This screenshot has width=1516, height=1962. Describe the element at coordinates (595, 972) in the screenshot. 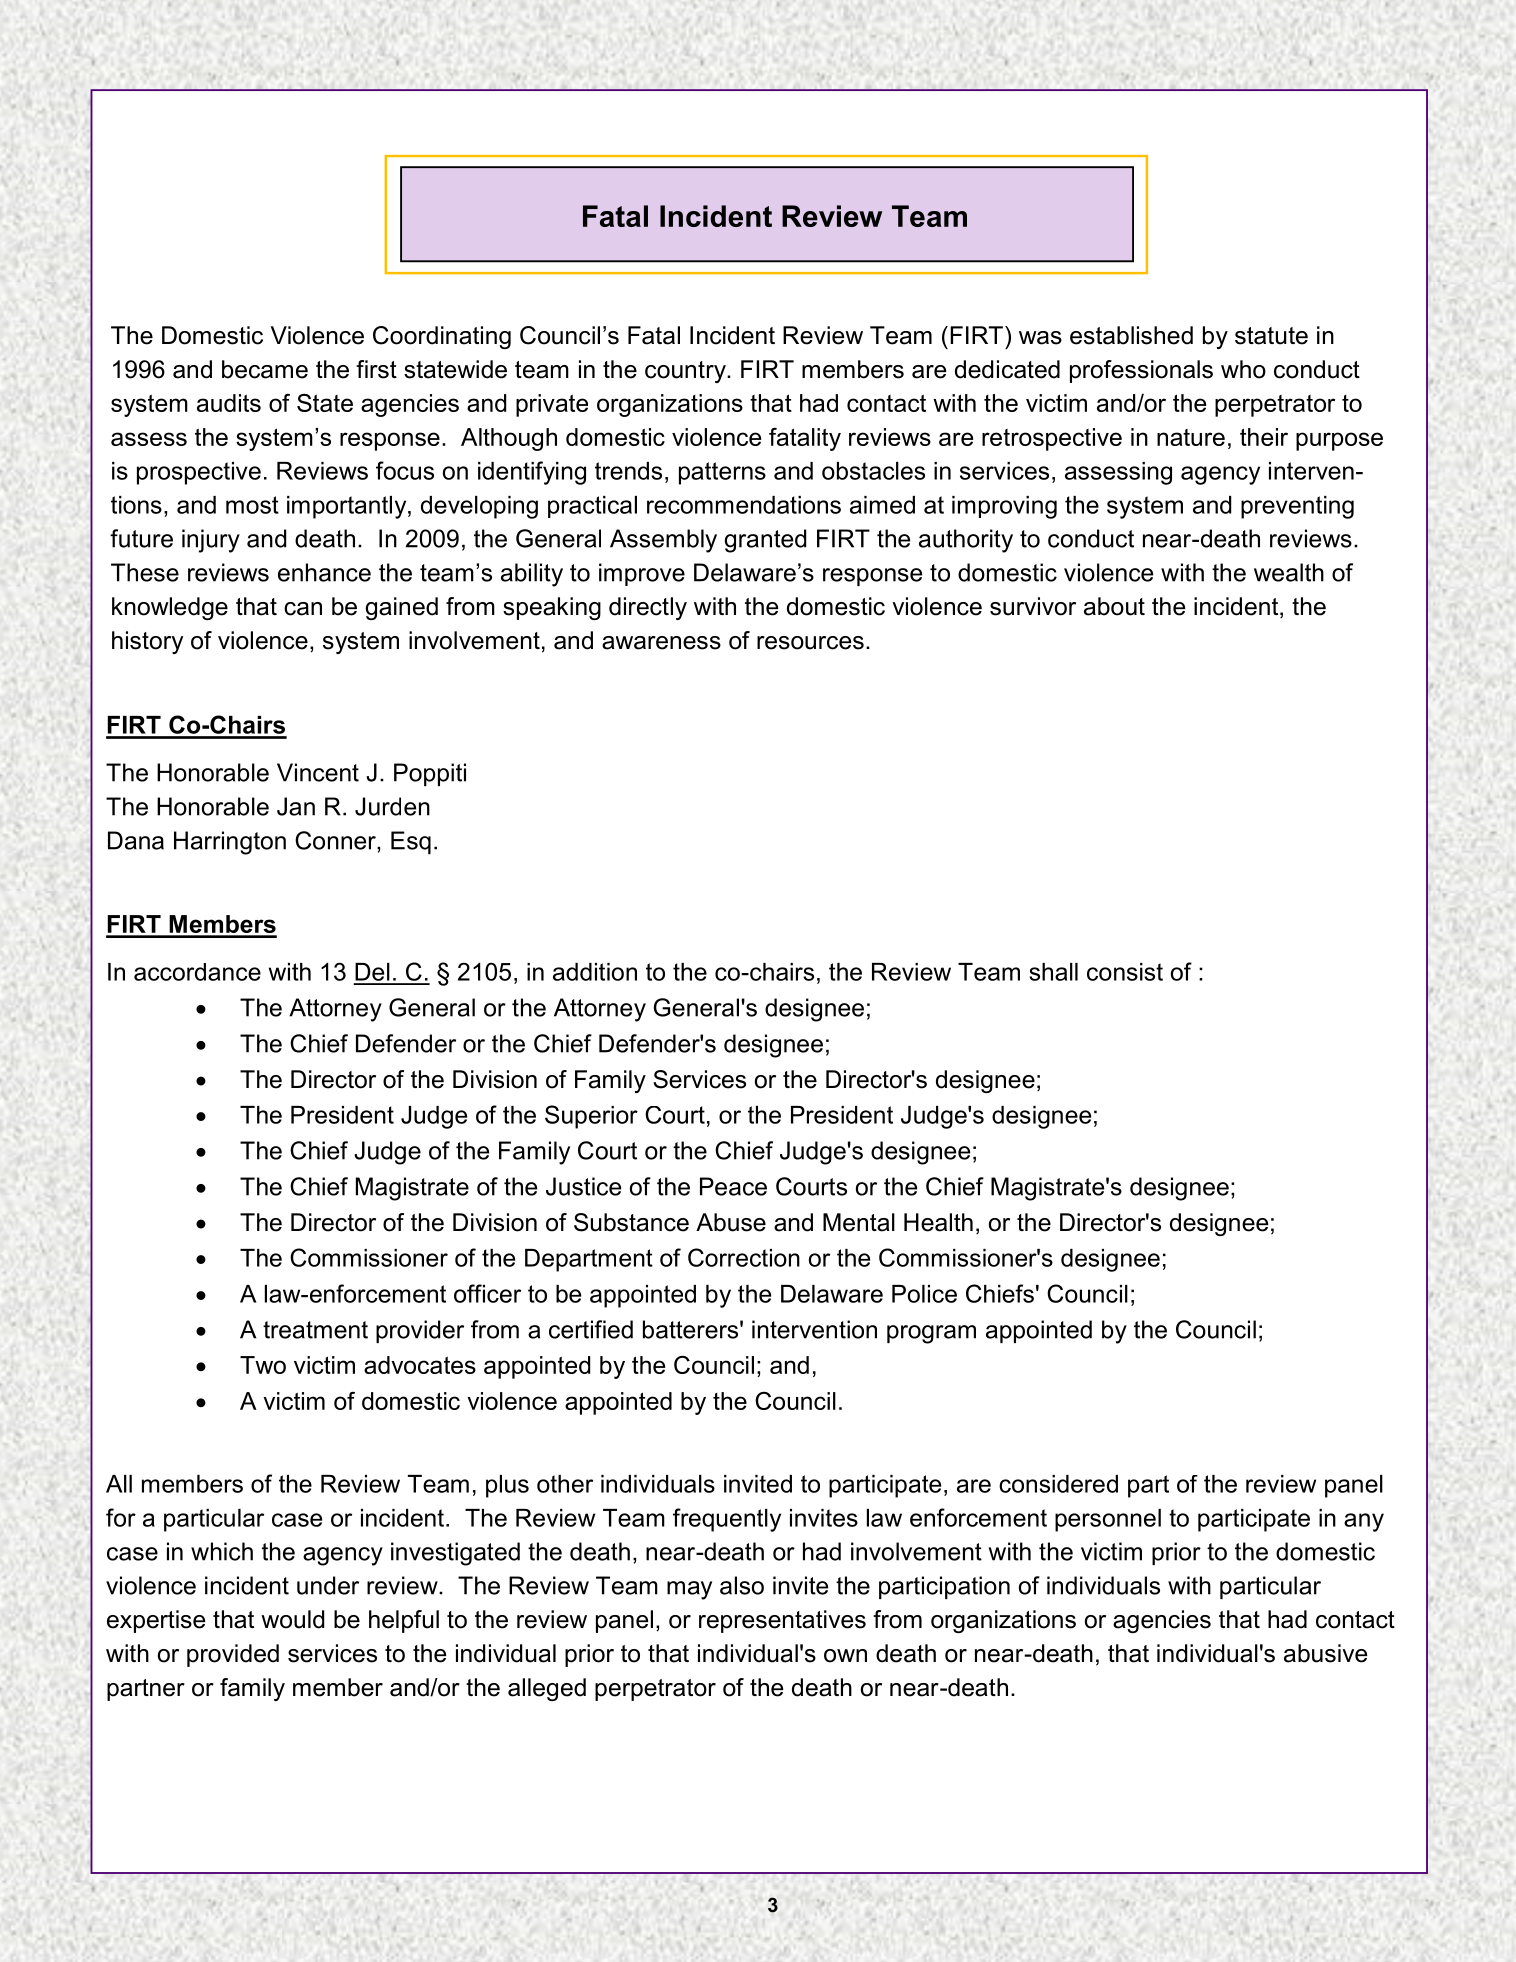

I see `addition` at that location.
